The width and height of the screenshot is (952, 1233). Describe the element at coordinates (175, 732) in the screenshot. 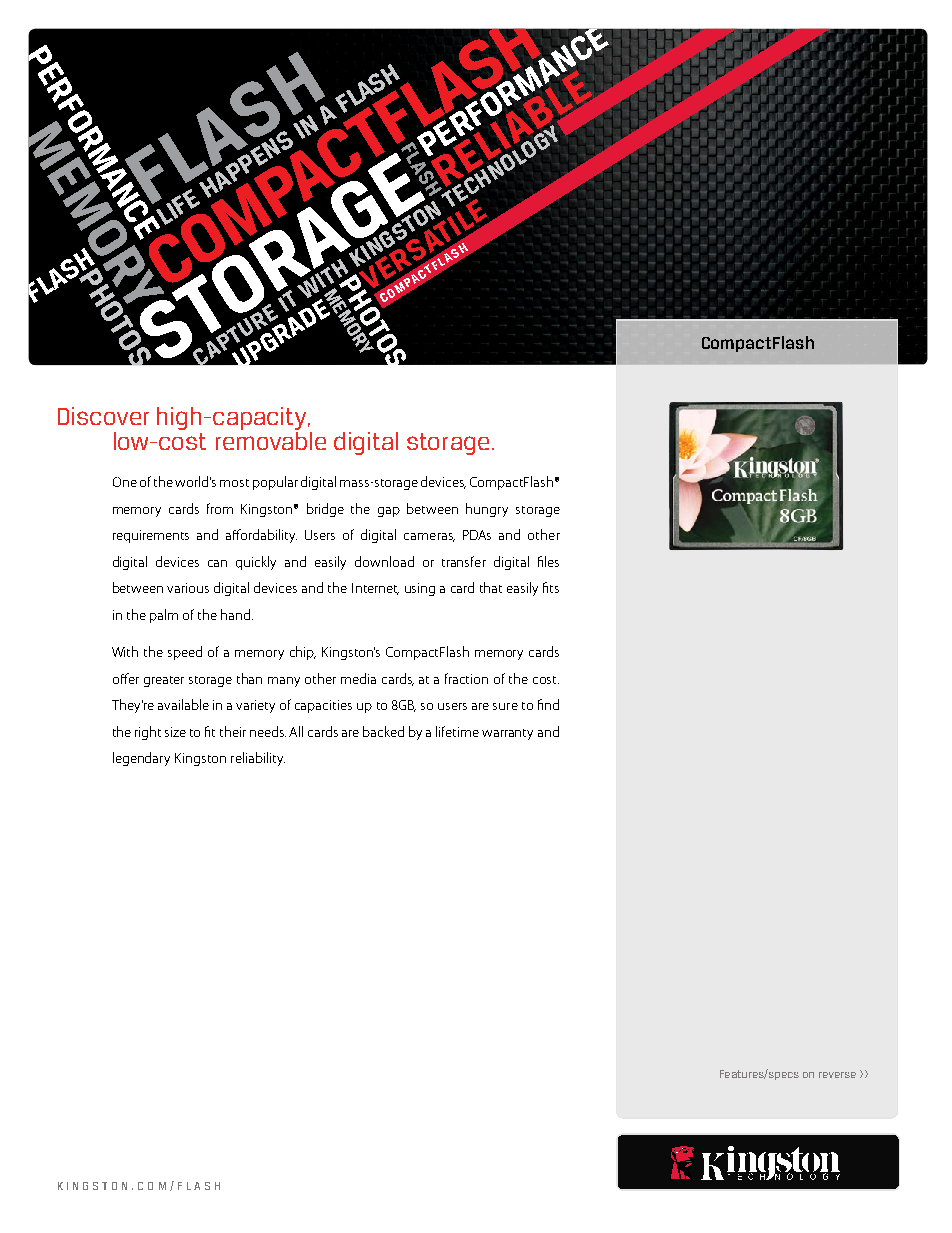

I see `size` at that location.
